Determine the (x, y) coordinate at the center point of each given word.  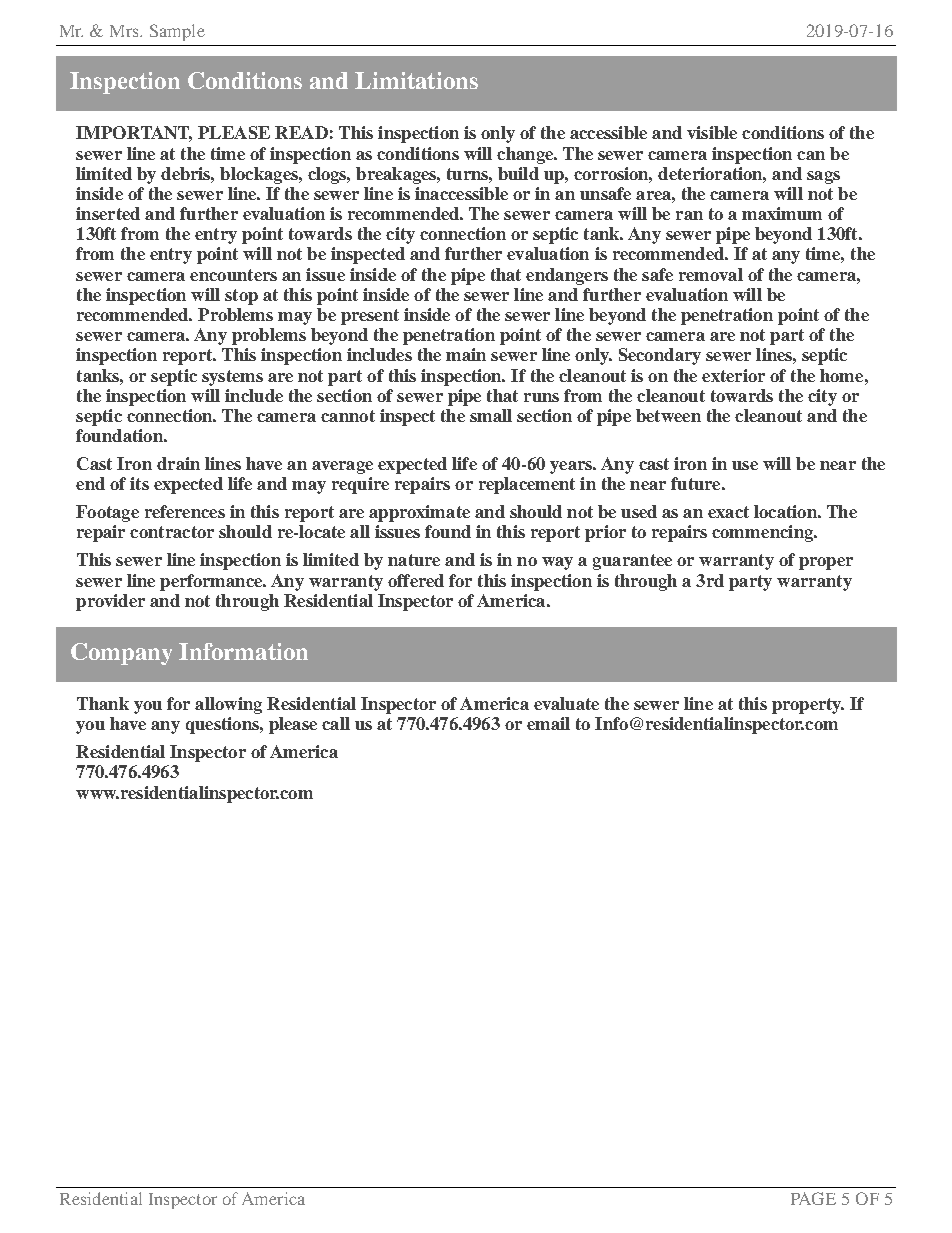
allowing (228, 705)
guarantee (632, 562)
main (466, 354)
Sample (177, 32)
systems (232, 378)
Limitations (416, 80)
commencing (763, 533)
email (548, 723)
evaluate (566, 703)
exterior (733, 375)
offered (416, 580)
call (336, 723)
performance (212, 582)
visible (712, 132)
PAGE (813, 1198)
